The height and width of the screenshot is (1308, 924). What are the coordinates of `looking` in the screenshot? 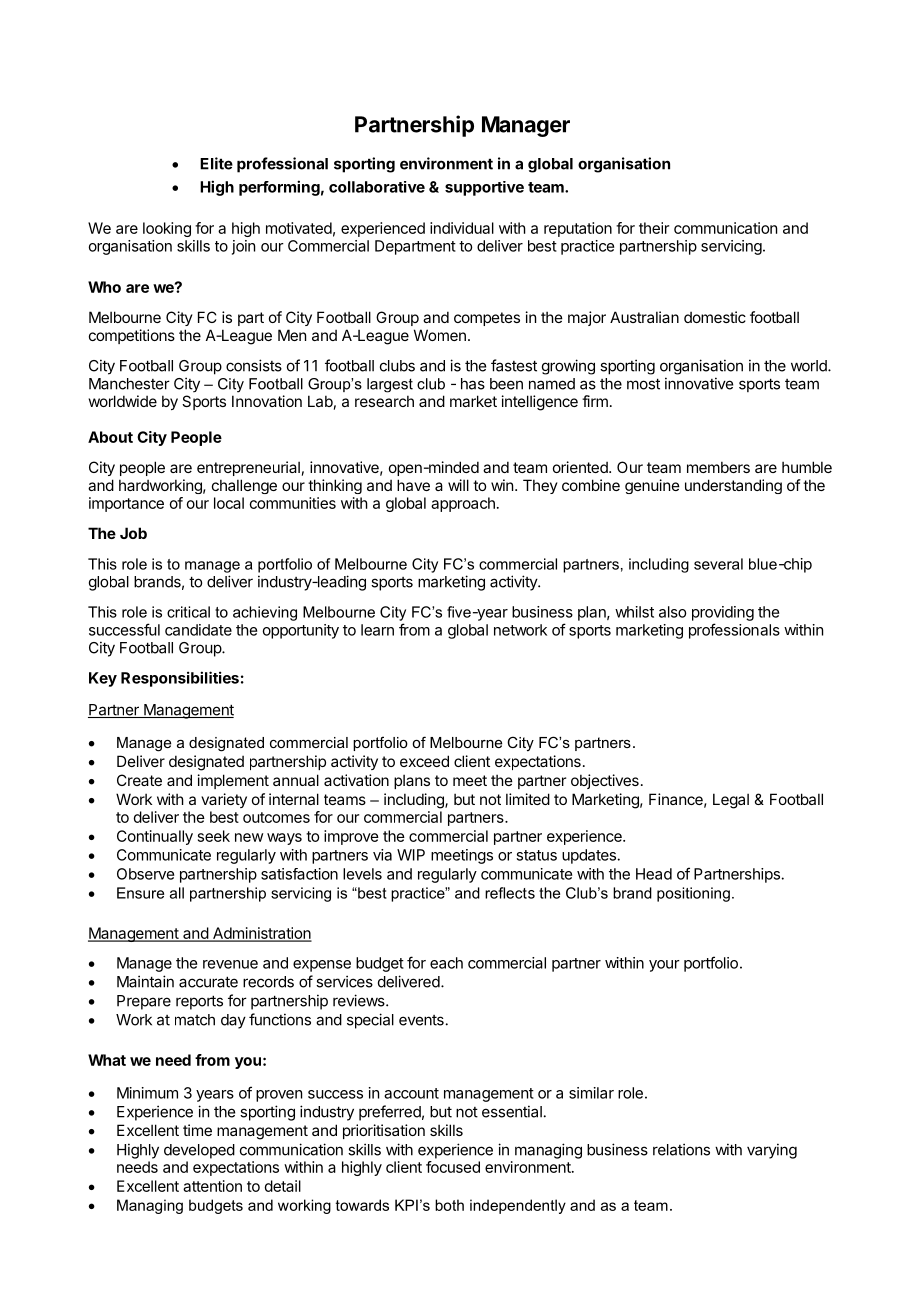 It's located at (167, 229).
